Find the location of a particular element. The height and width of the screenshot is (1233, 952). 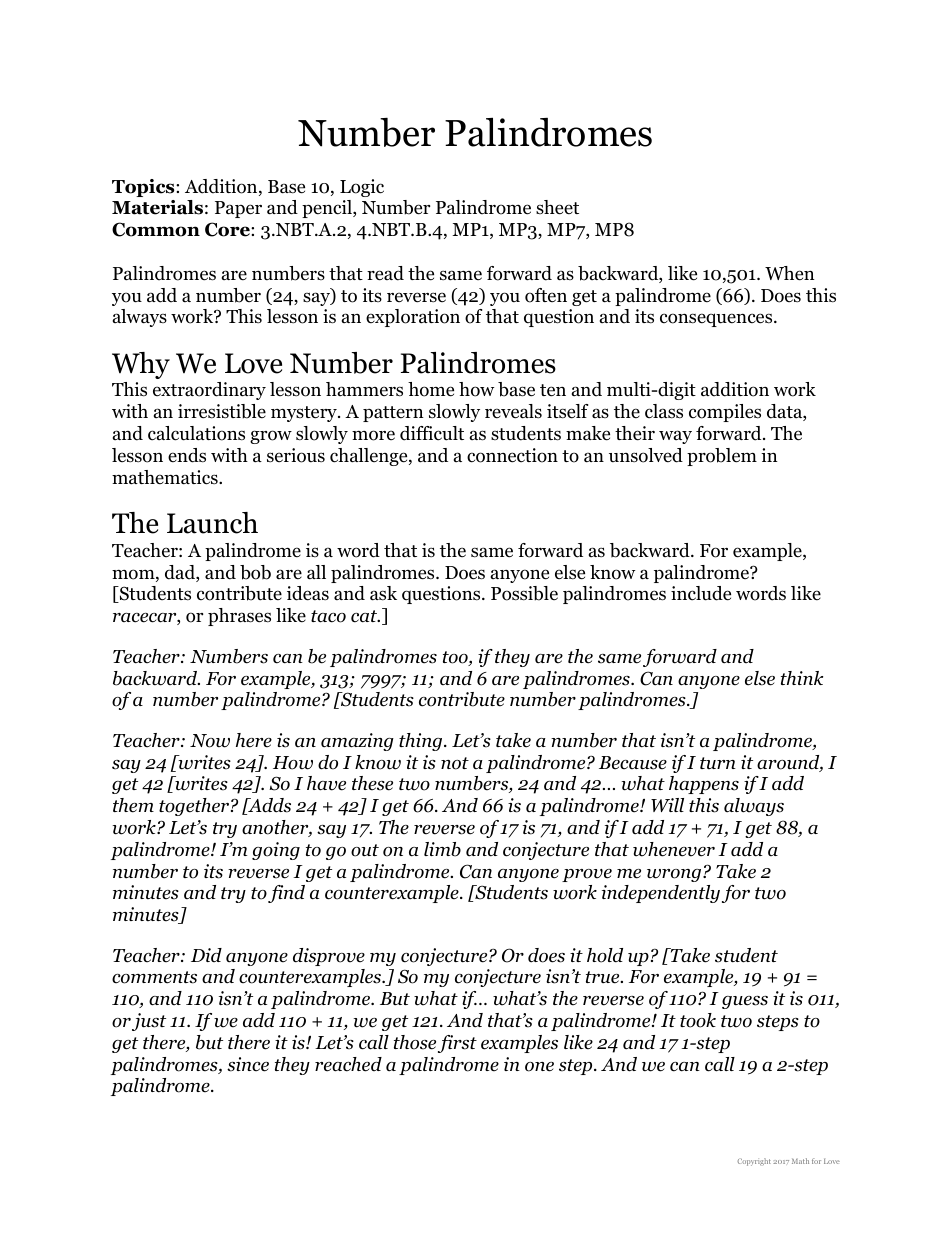

first is located at coordinates (457, 1044).
